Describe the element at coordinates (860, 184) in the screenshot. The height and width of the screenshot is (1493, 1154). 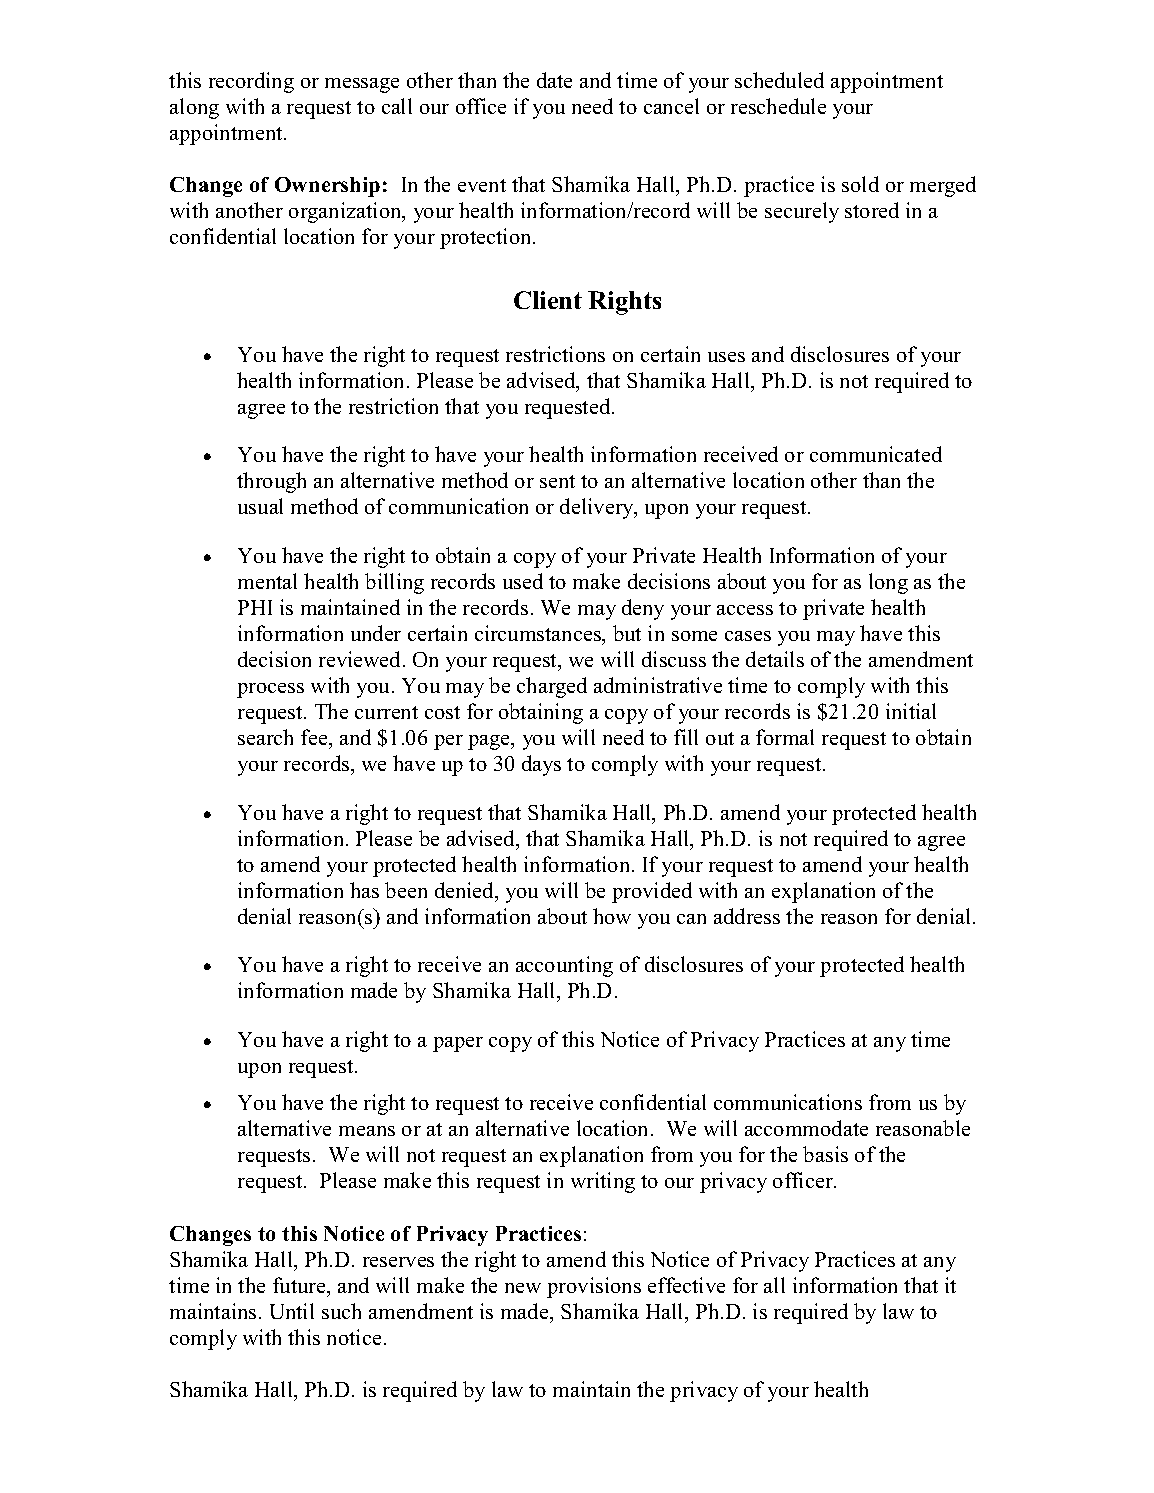
I see `sold` at that location.
